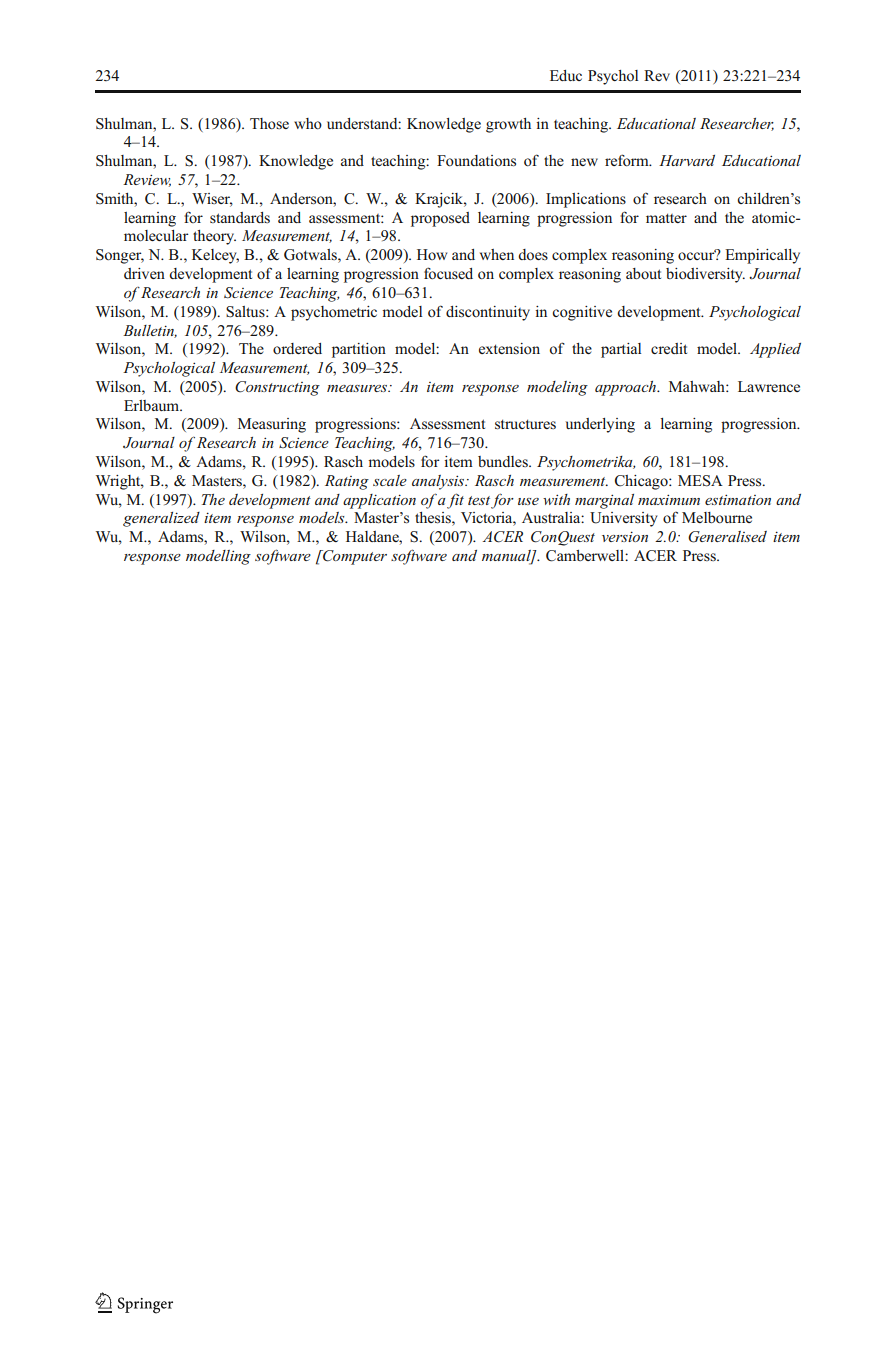 This document has width=896, height=1359. I want to click on Computer, so click(354, 557).
